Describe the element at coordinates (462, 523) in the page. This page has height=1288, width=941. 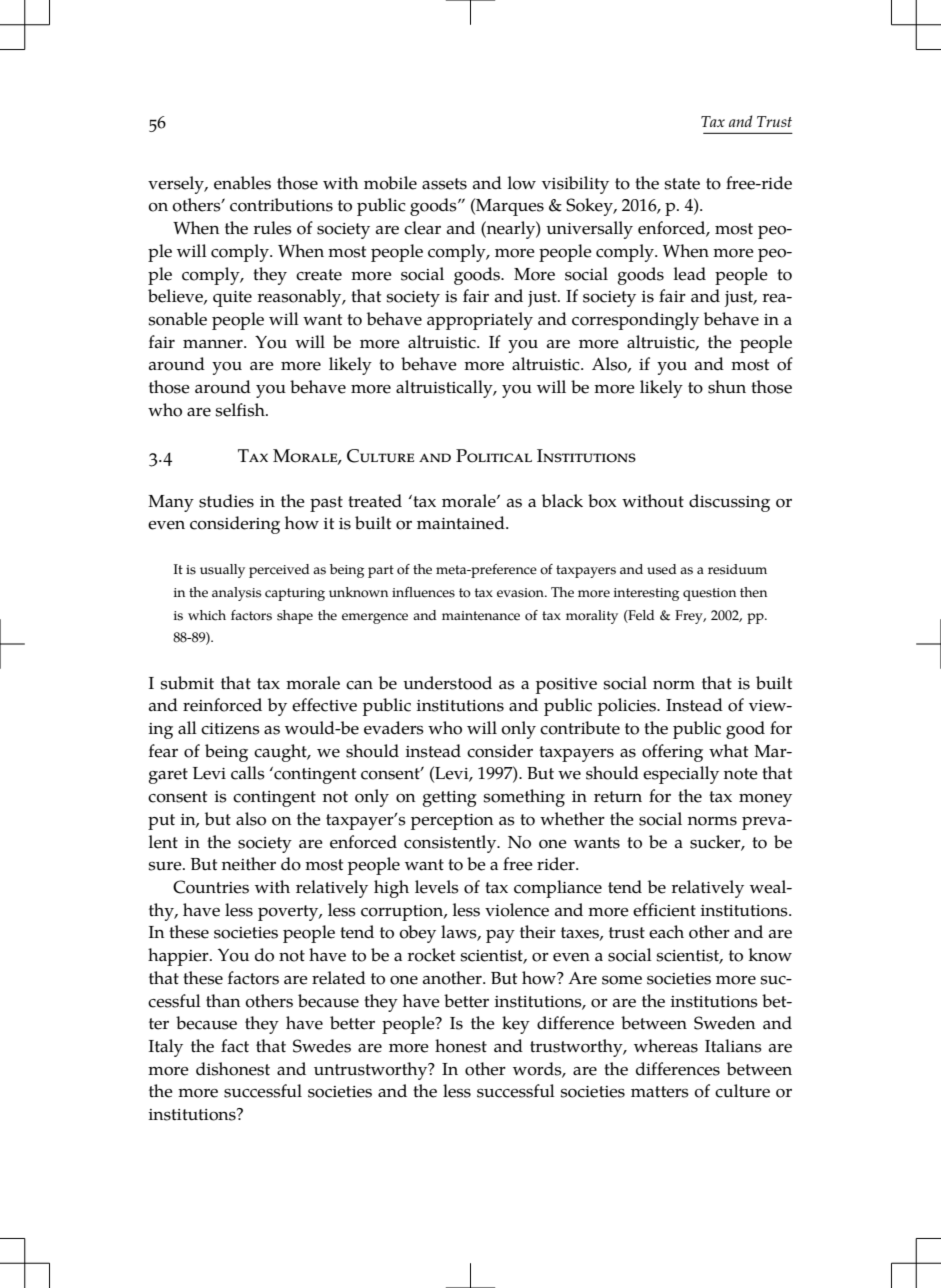
I see `maintained` at that location.
